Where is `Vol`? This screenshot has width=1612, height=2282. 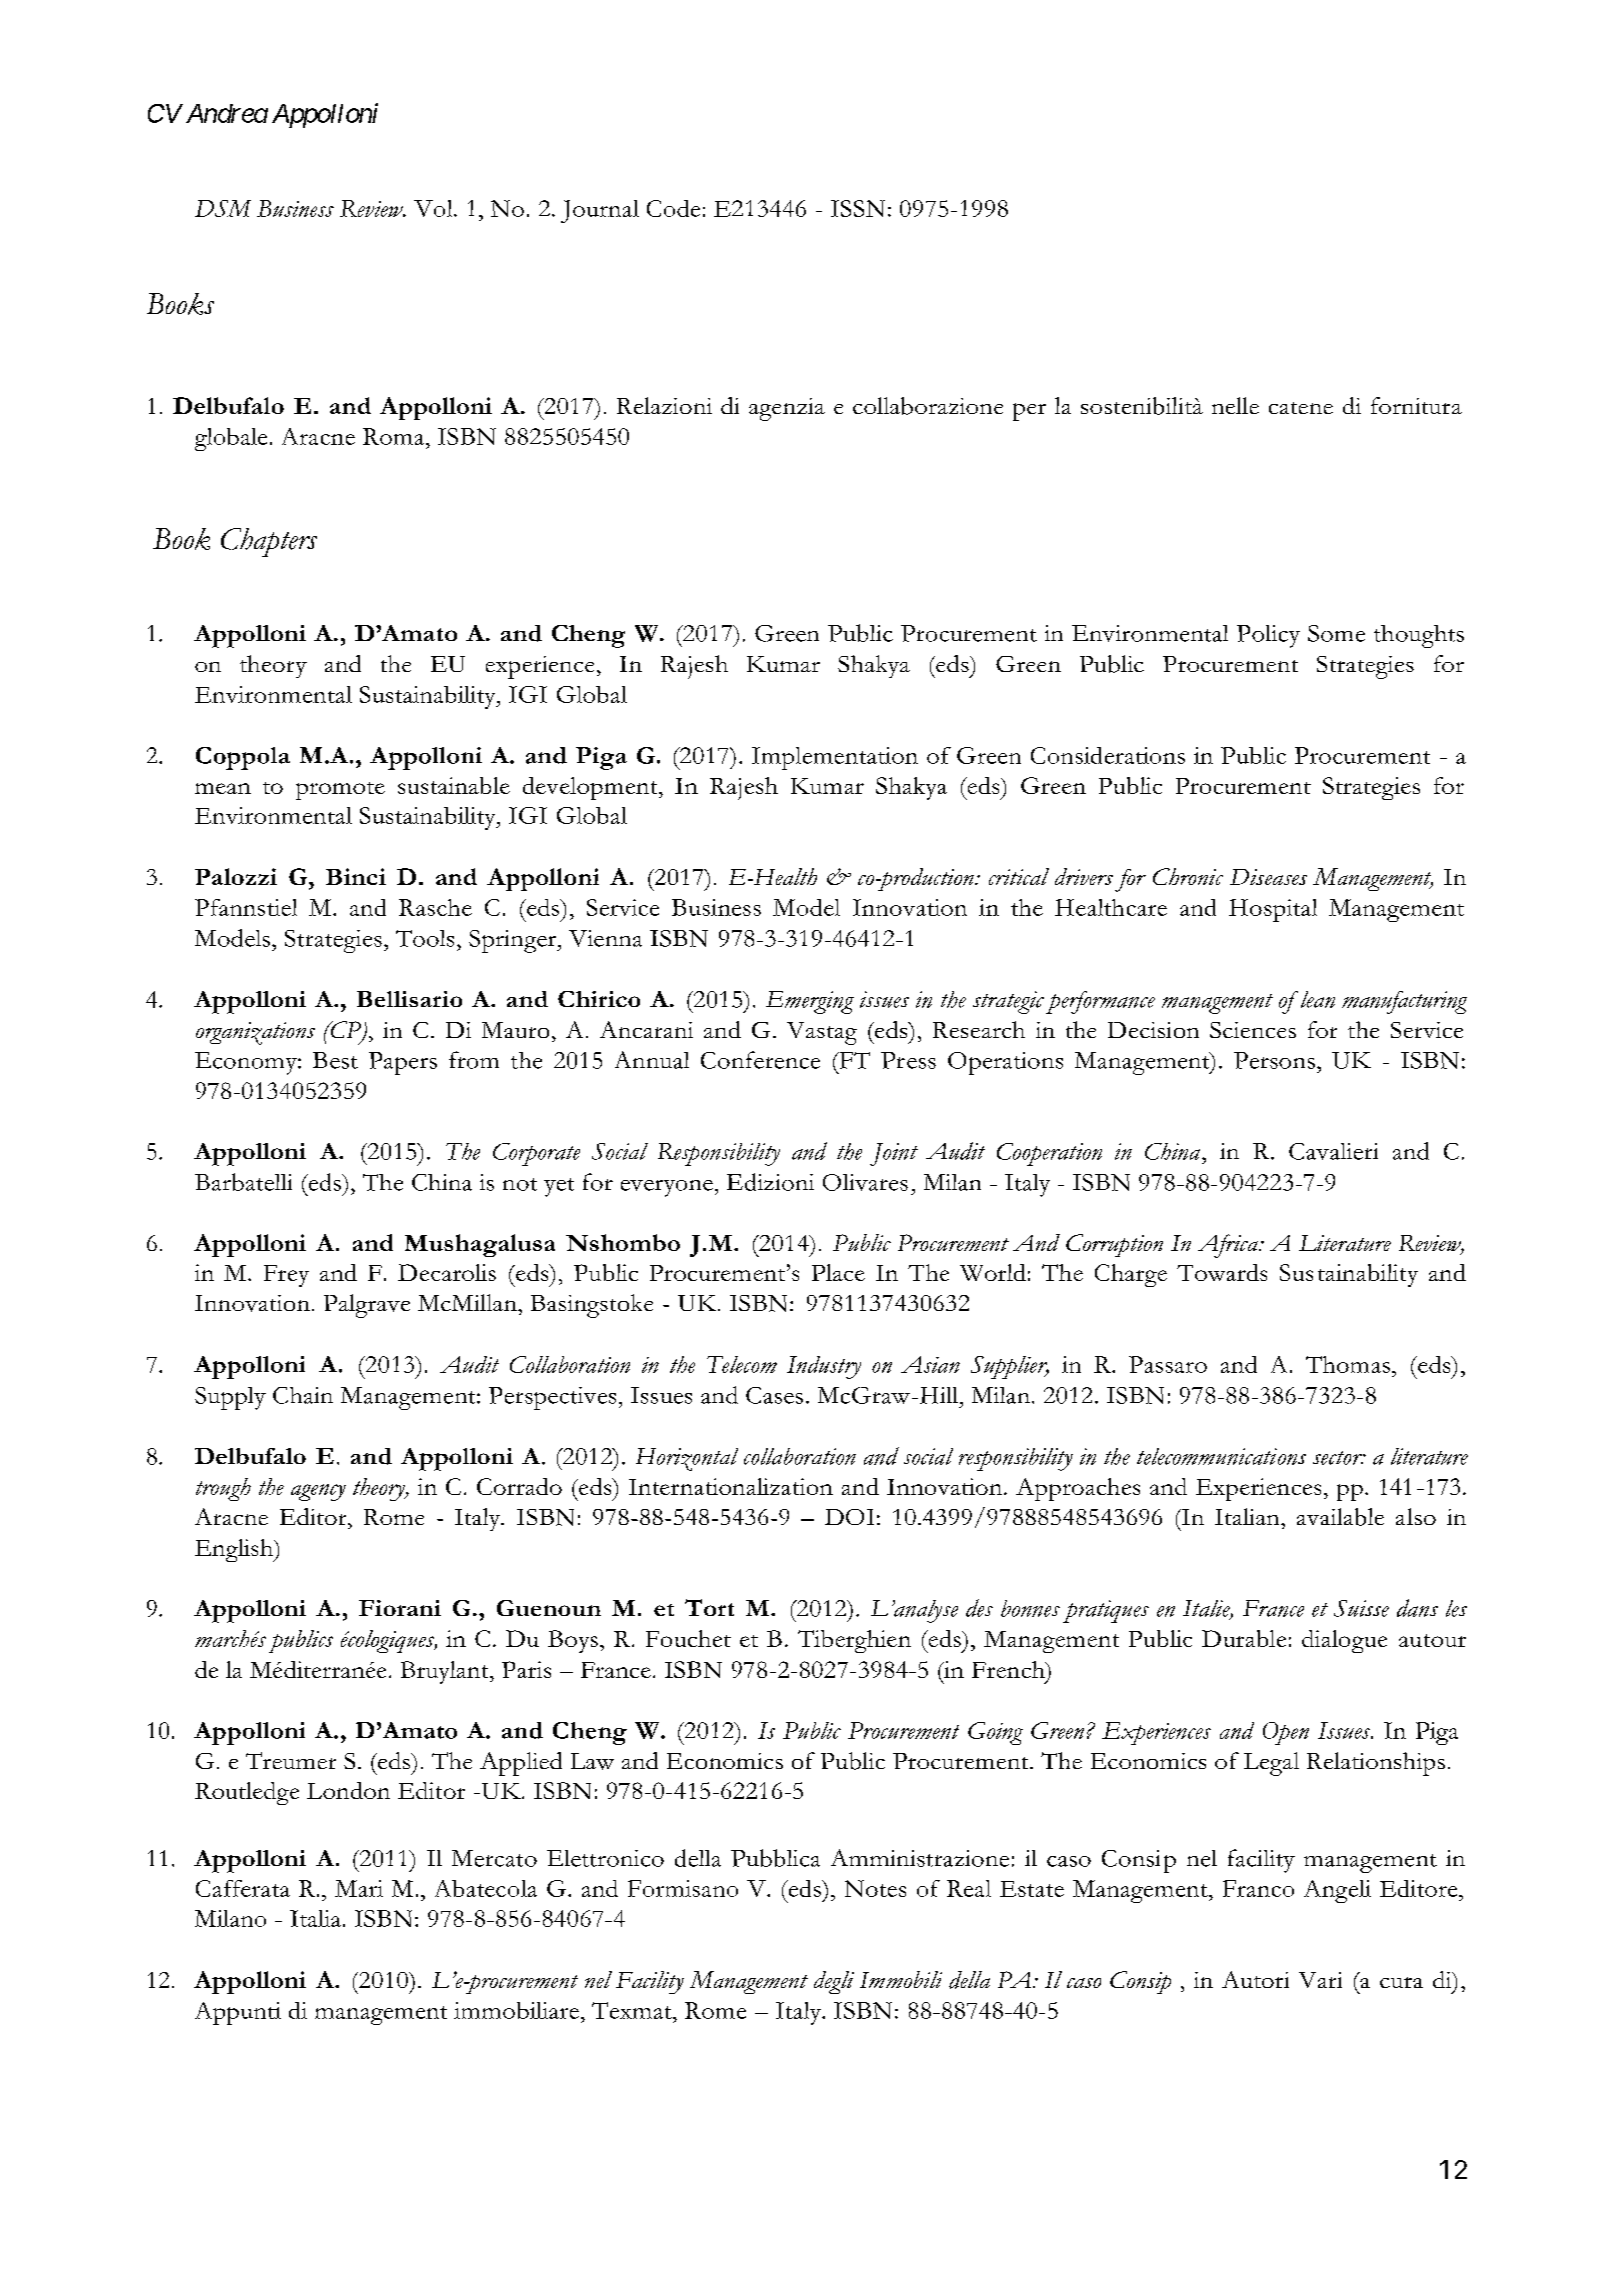
Vol is located at coordinates (434, 208).
